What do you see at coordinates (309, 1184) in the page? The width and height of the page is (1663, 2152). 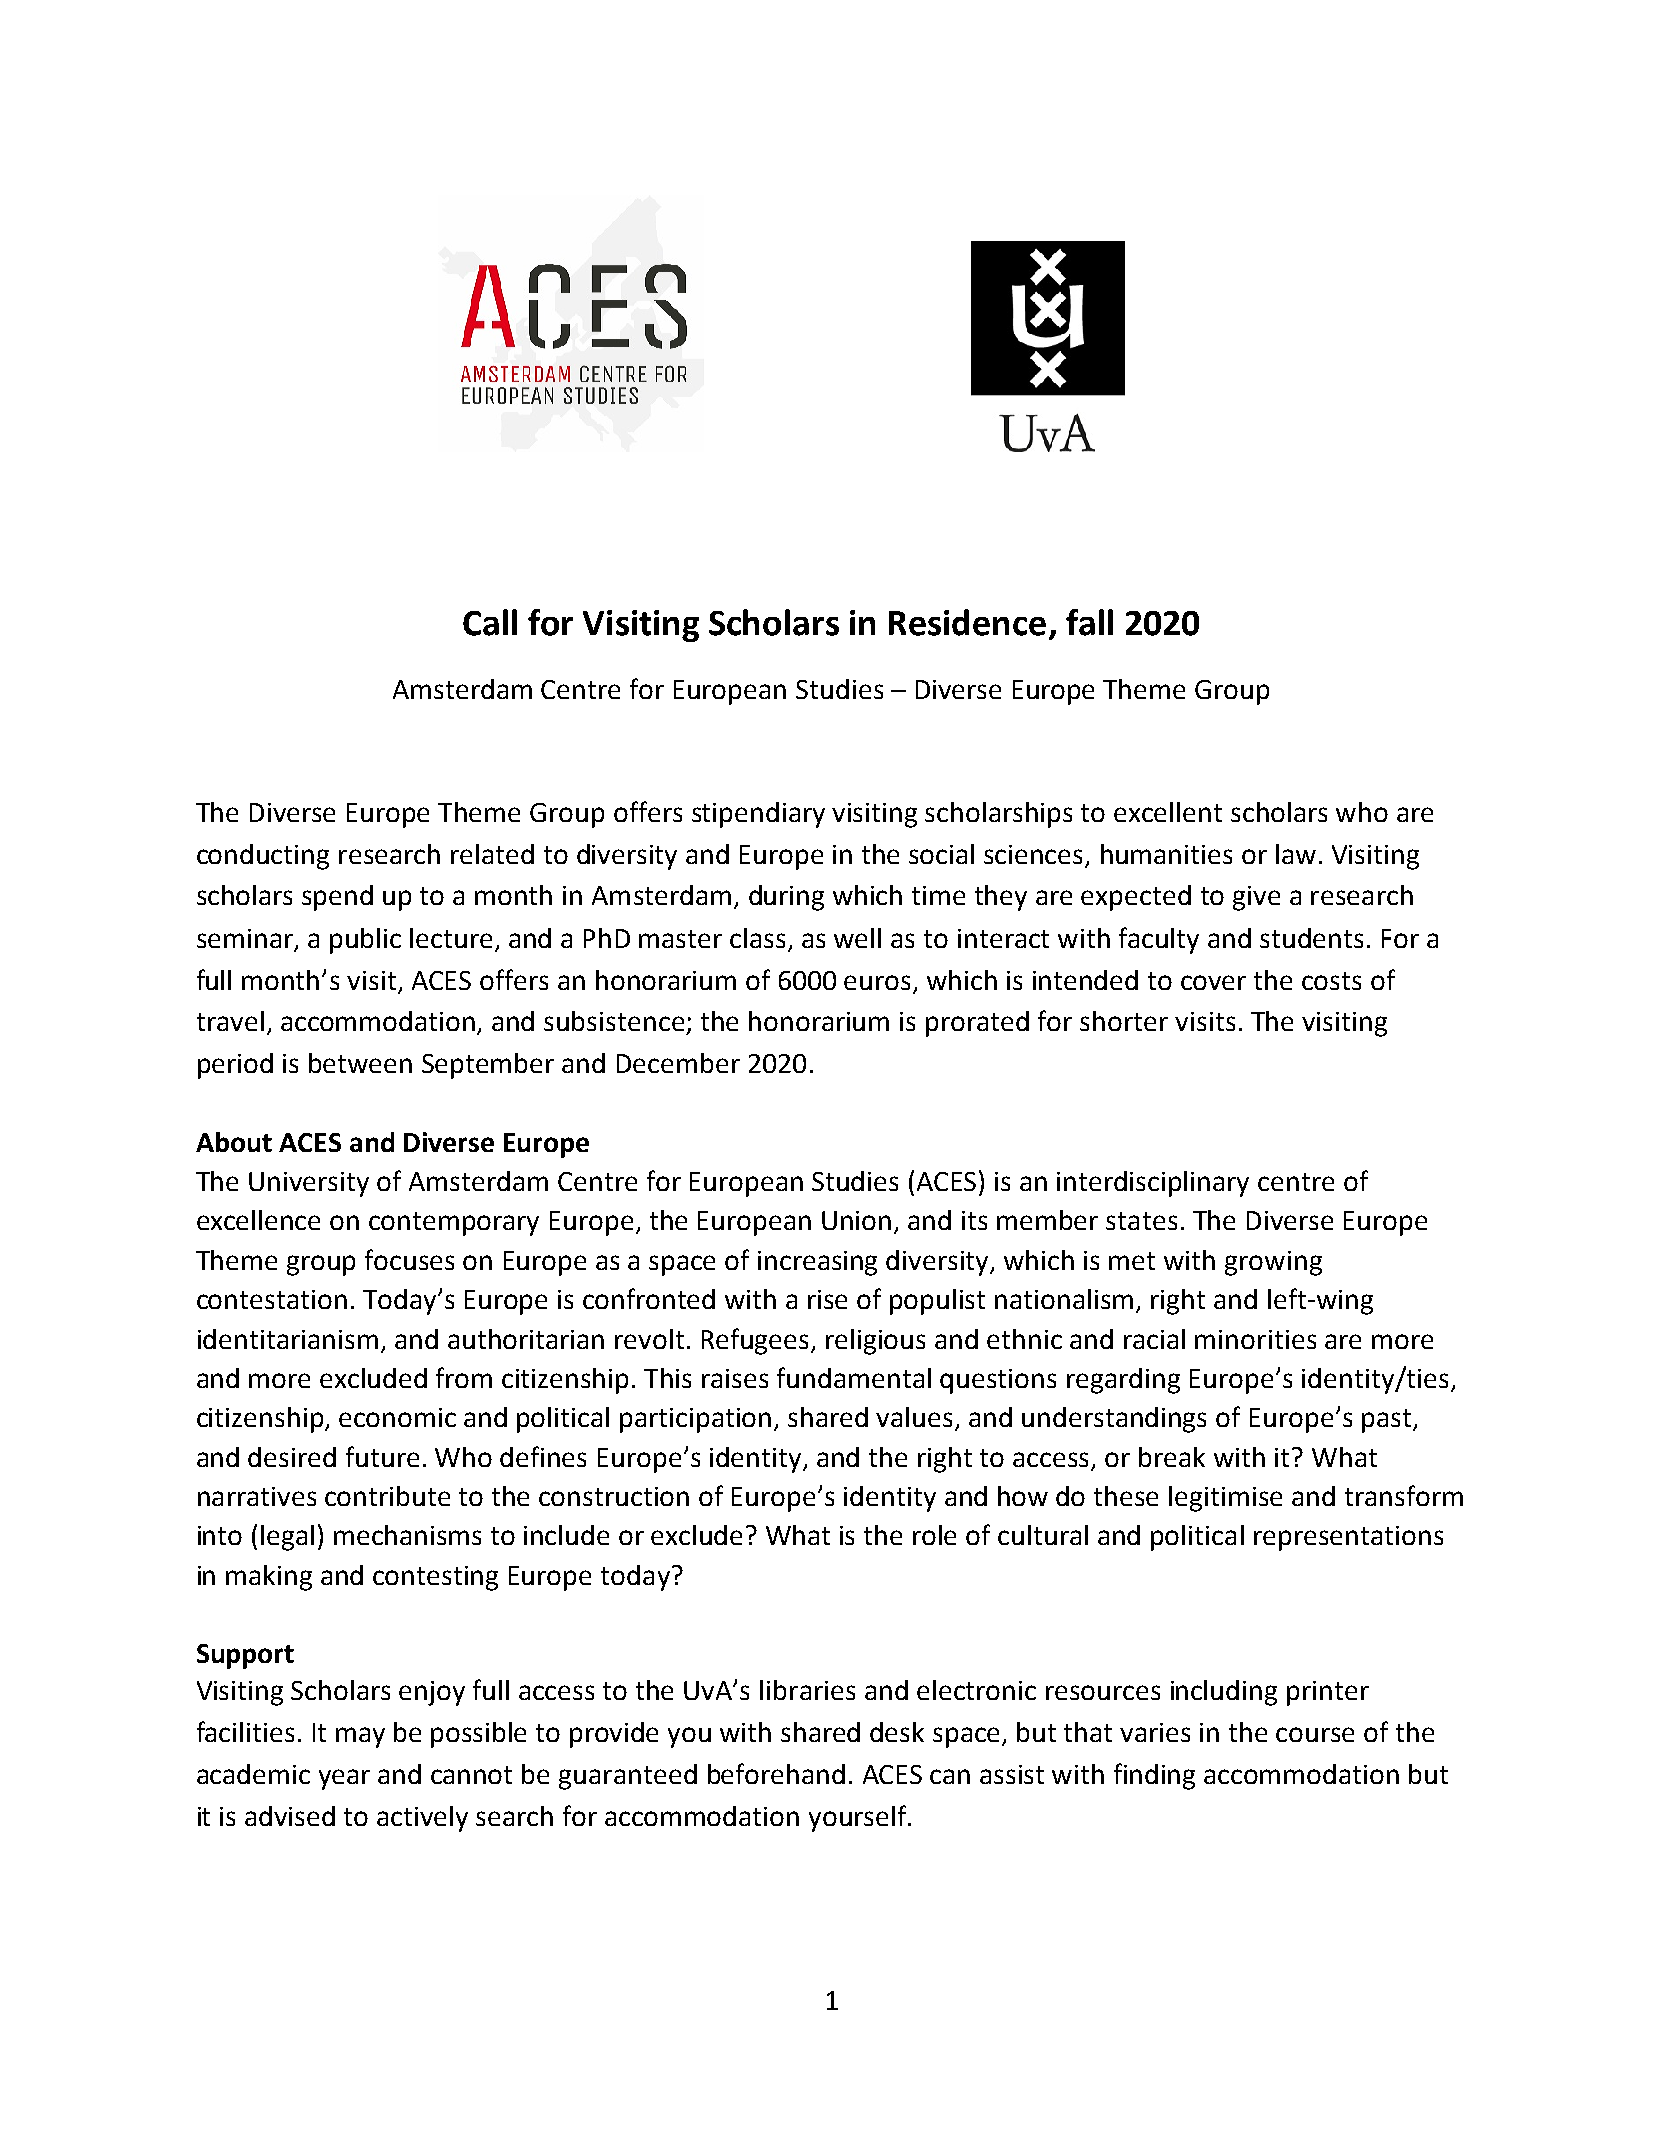 I see `University` at bounding box center [309, 1184].
